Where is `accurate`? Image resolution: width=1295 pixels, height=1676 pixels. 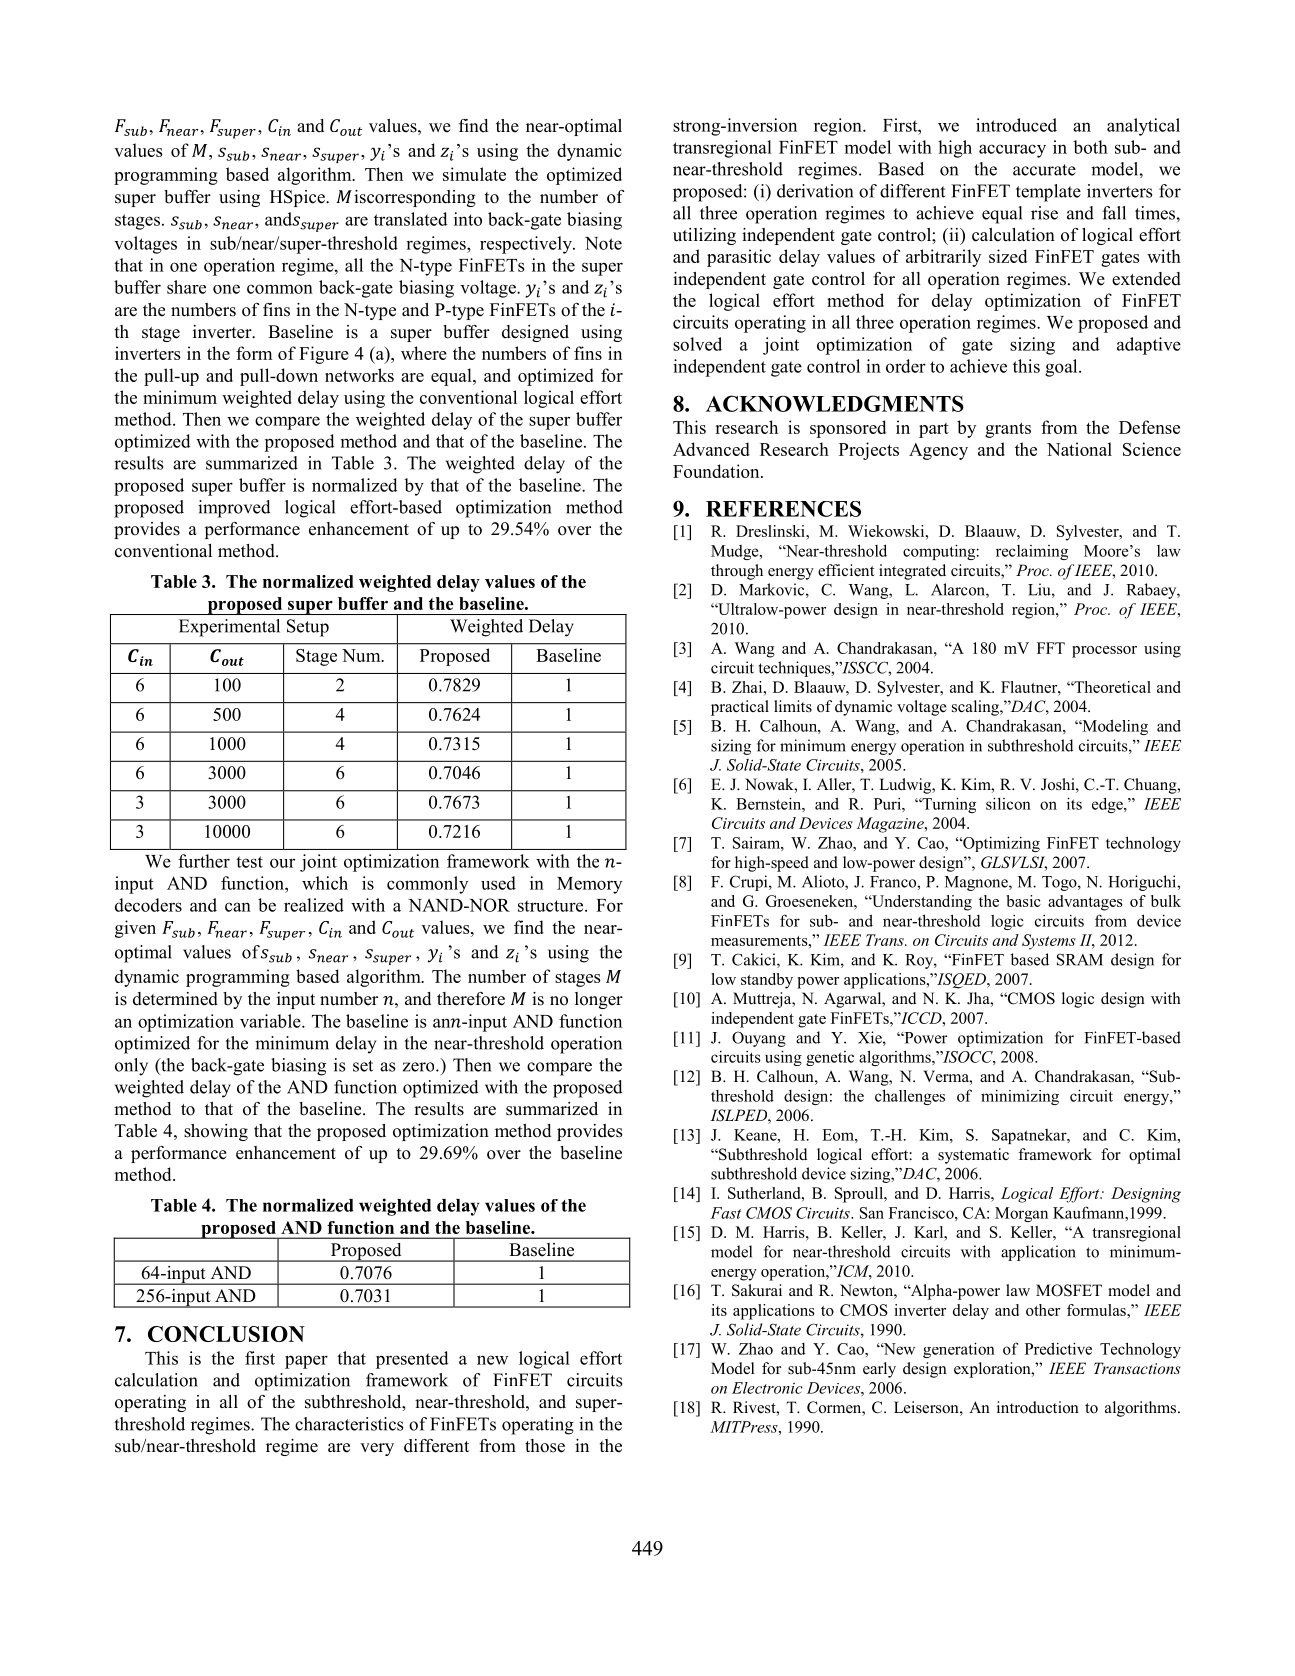 accurate is located at coordinates (1044, 170).
